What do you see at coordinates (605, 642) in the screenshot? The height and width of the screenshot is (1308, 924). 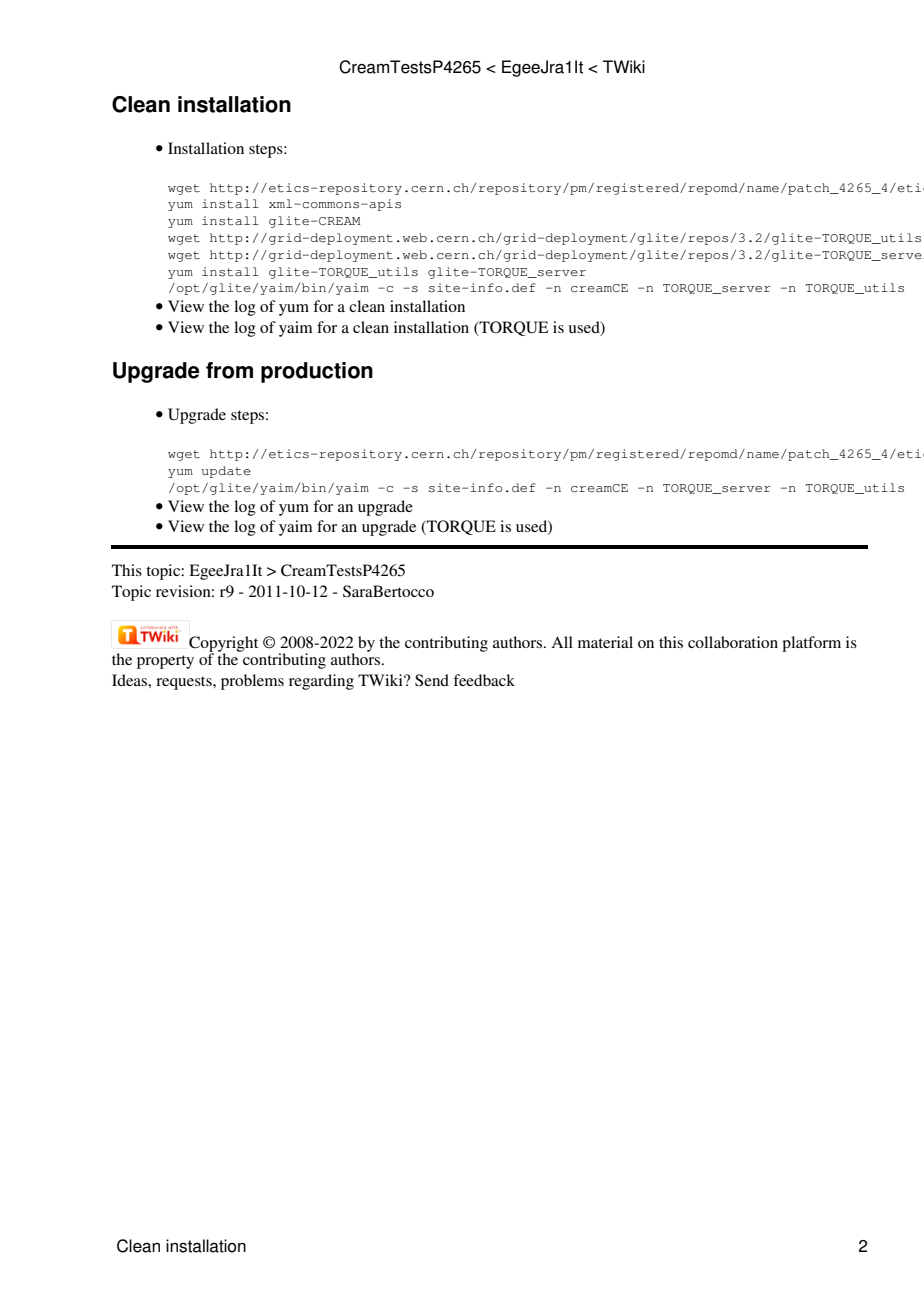 I see `material` at bounding box center [605, 642].
